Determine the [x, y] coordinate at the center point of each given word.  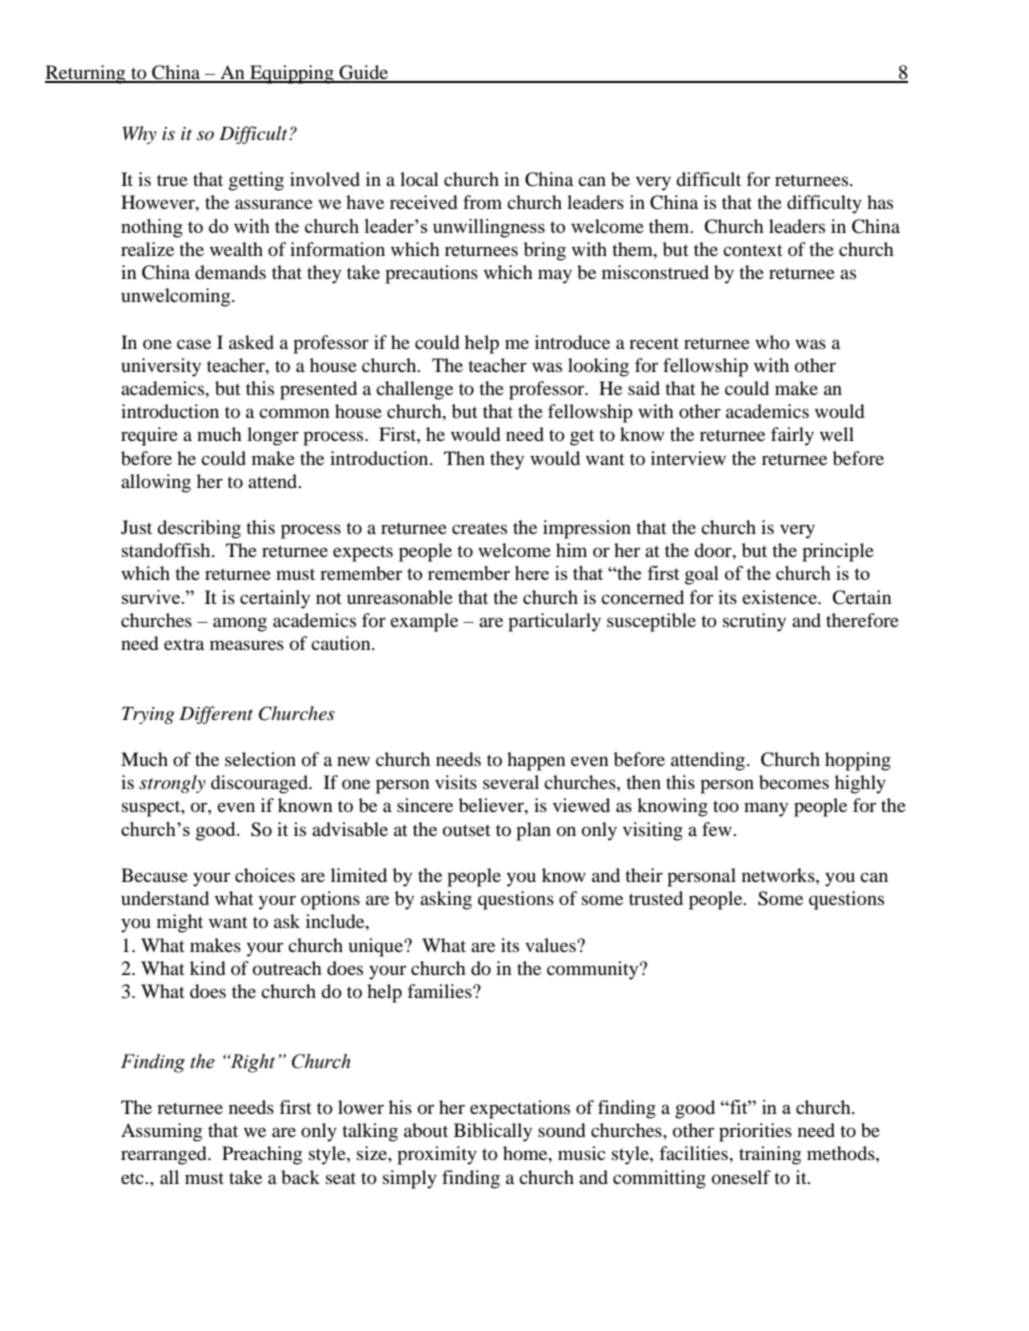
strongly [172, 784]
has [880, 202]
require [149, 436]
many [766, 809]
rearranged [165, 1155]
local [419, 179]
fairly [792, 436]
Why [140, 135]
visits [456, 782]
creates [479, 528]
